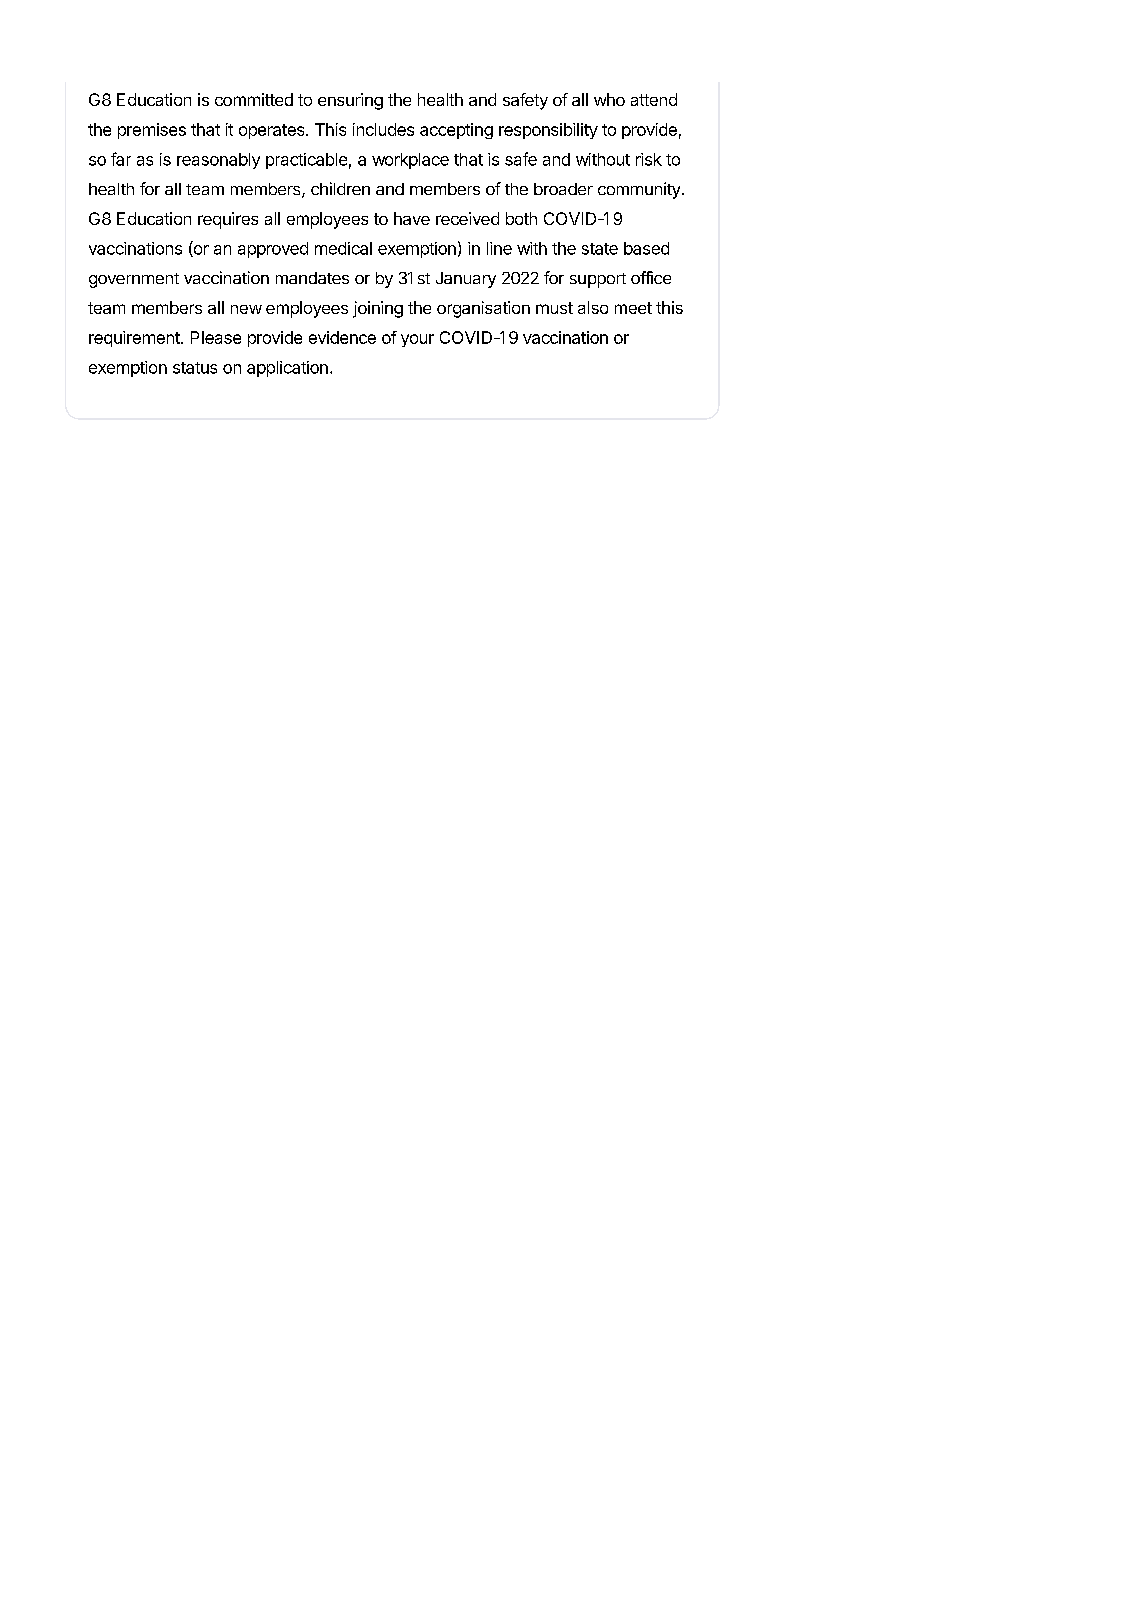 Image resolution: width=1137 pixels, height=1608 pixels. What do you see at coordinates (195, 368) in the screenshot?
I see `status` at bounding box center [195, 368].
